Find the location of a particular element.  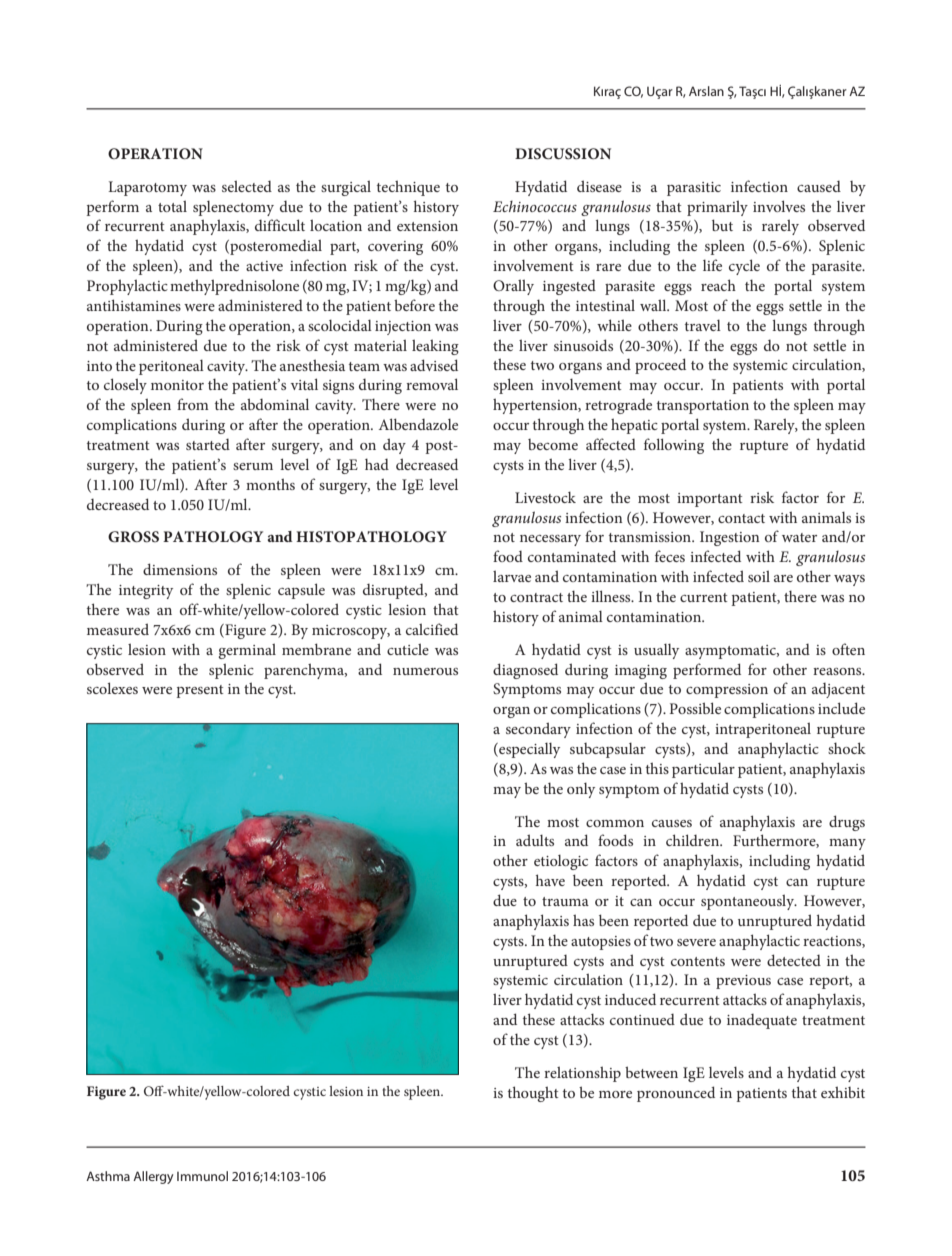

total is located at coordinates (172, 206).
